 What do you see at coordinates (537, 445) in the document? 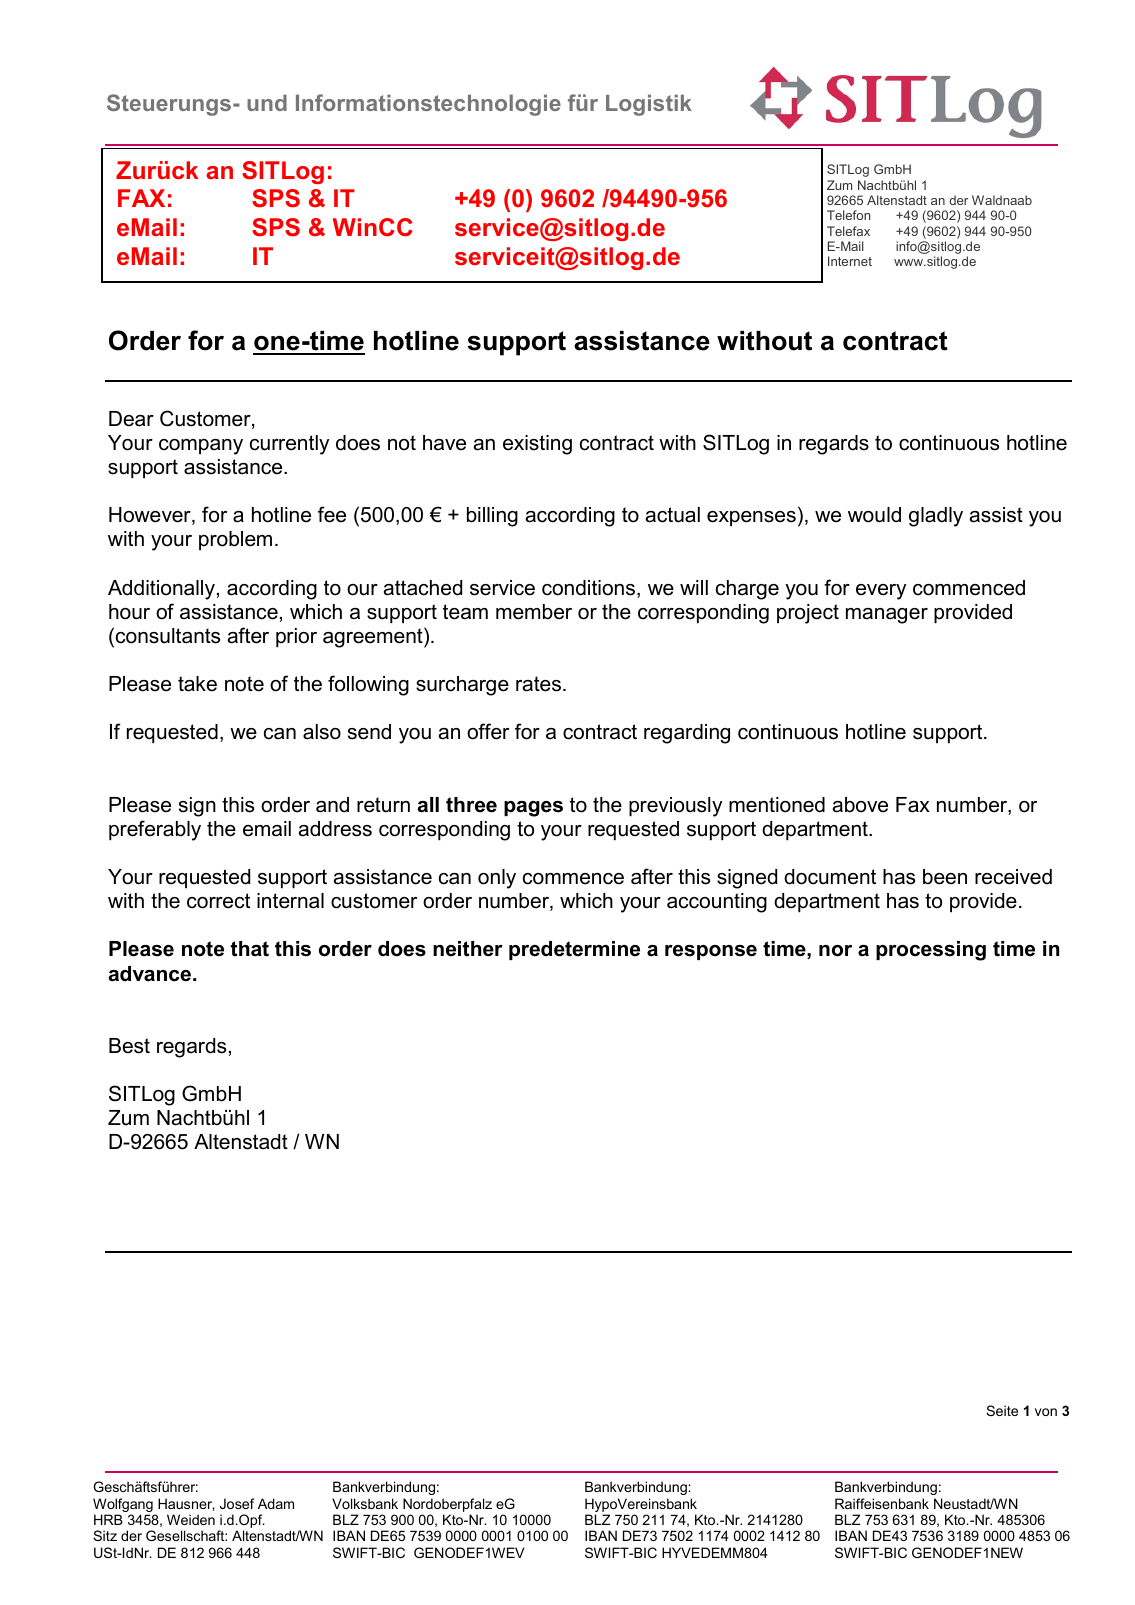
I see `existing` at bounding box center [537, 445].
